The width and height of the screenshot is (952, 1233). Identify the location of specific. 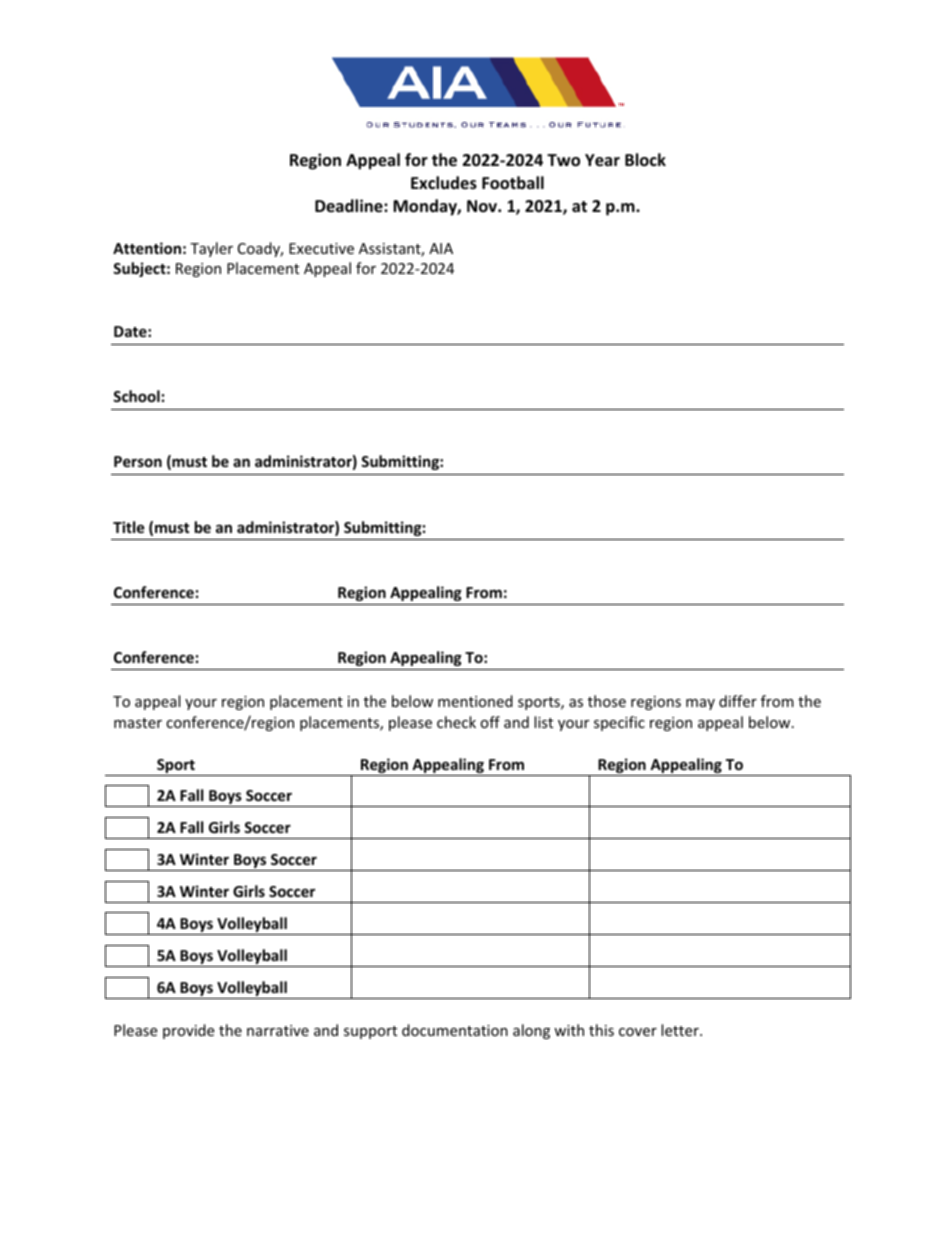
(619, 723).
